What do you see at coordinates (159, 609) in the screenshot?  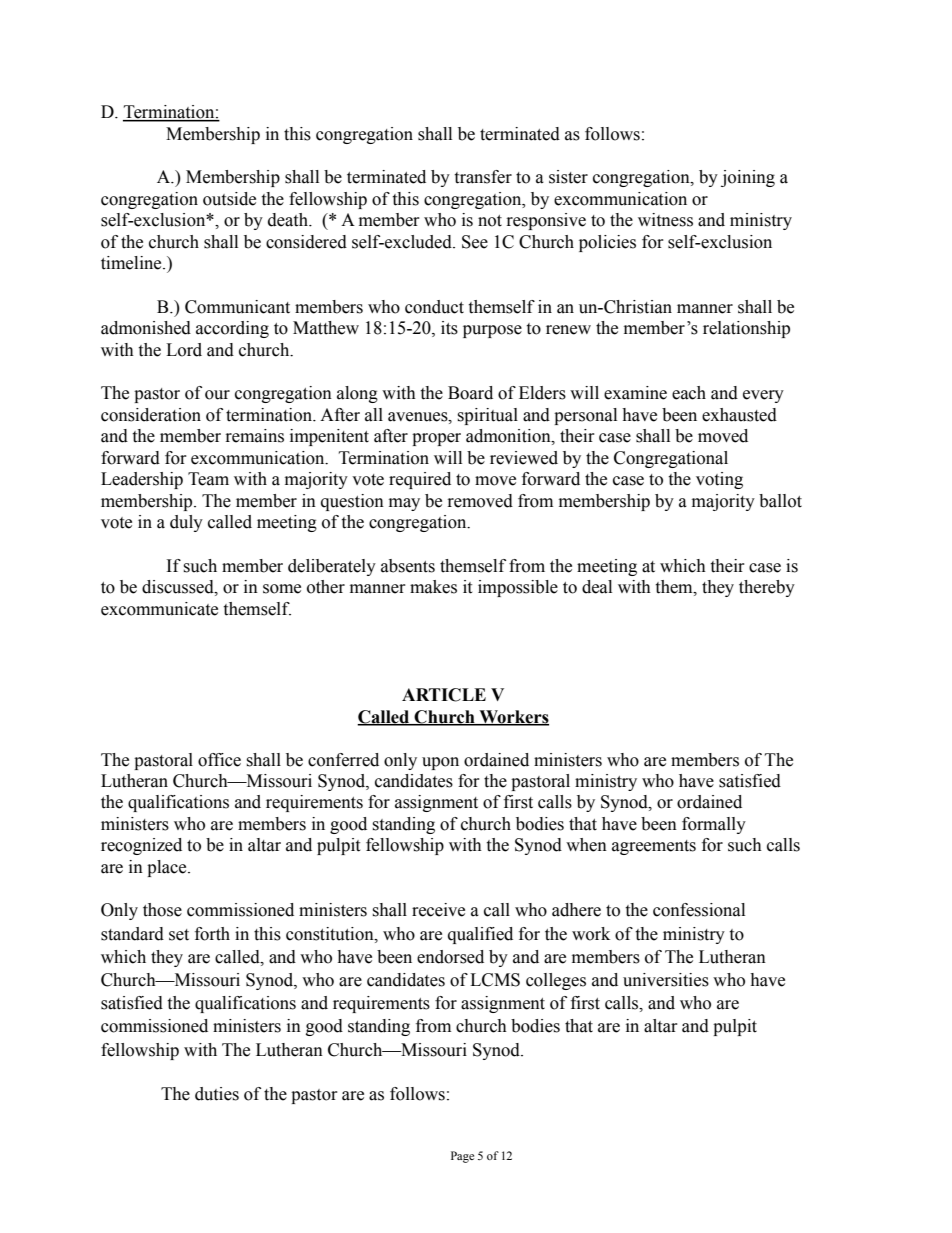 I see `excommunicate` at bounding box center [159, 609].
